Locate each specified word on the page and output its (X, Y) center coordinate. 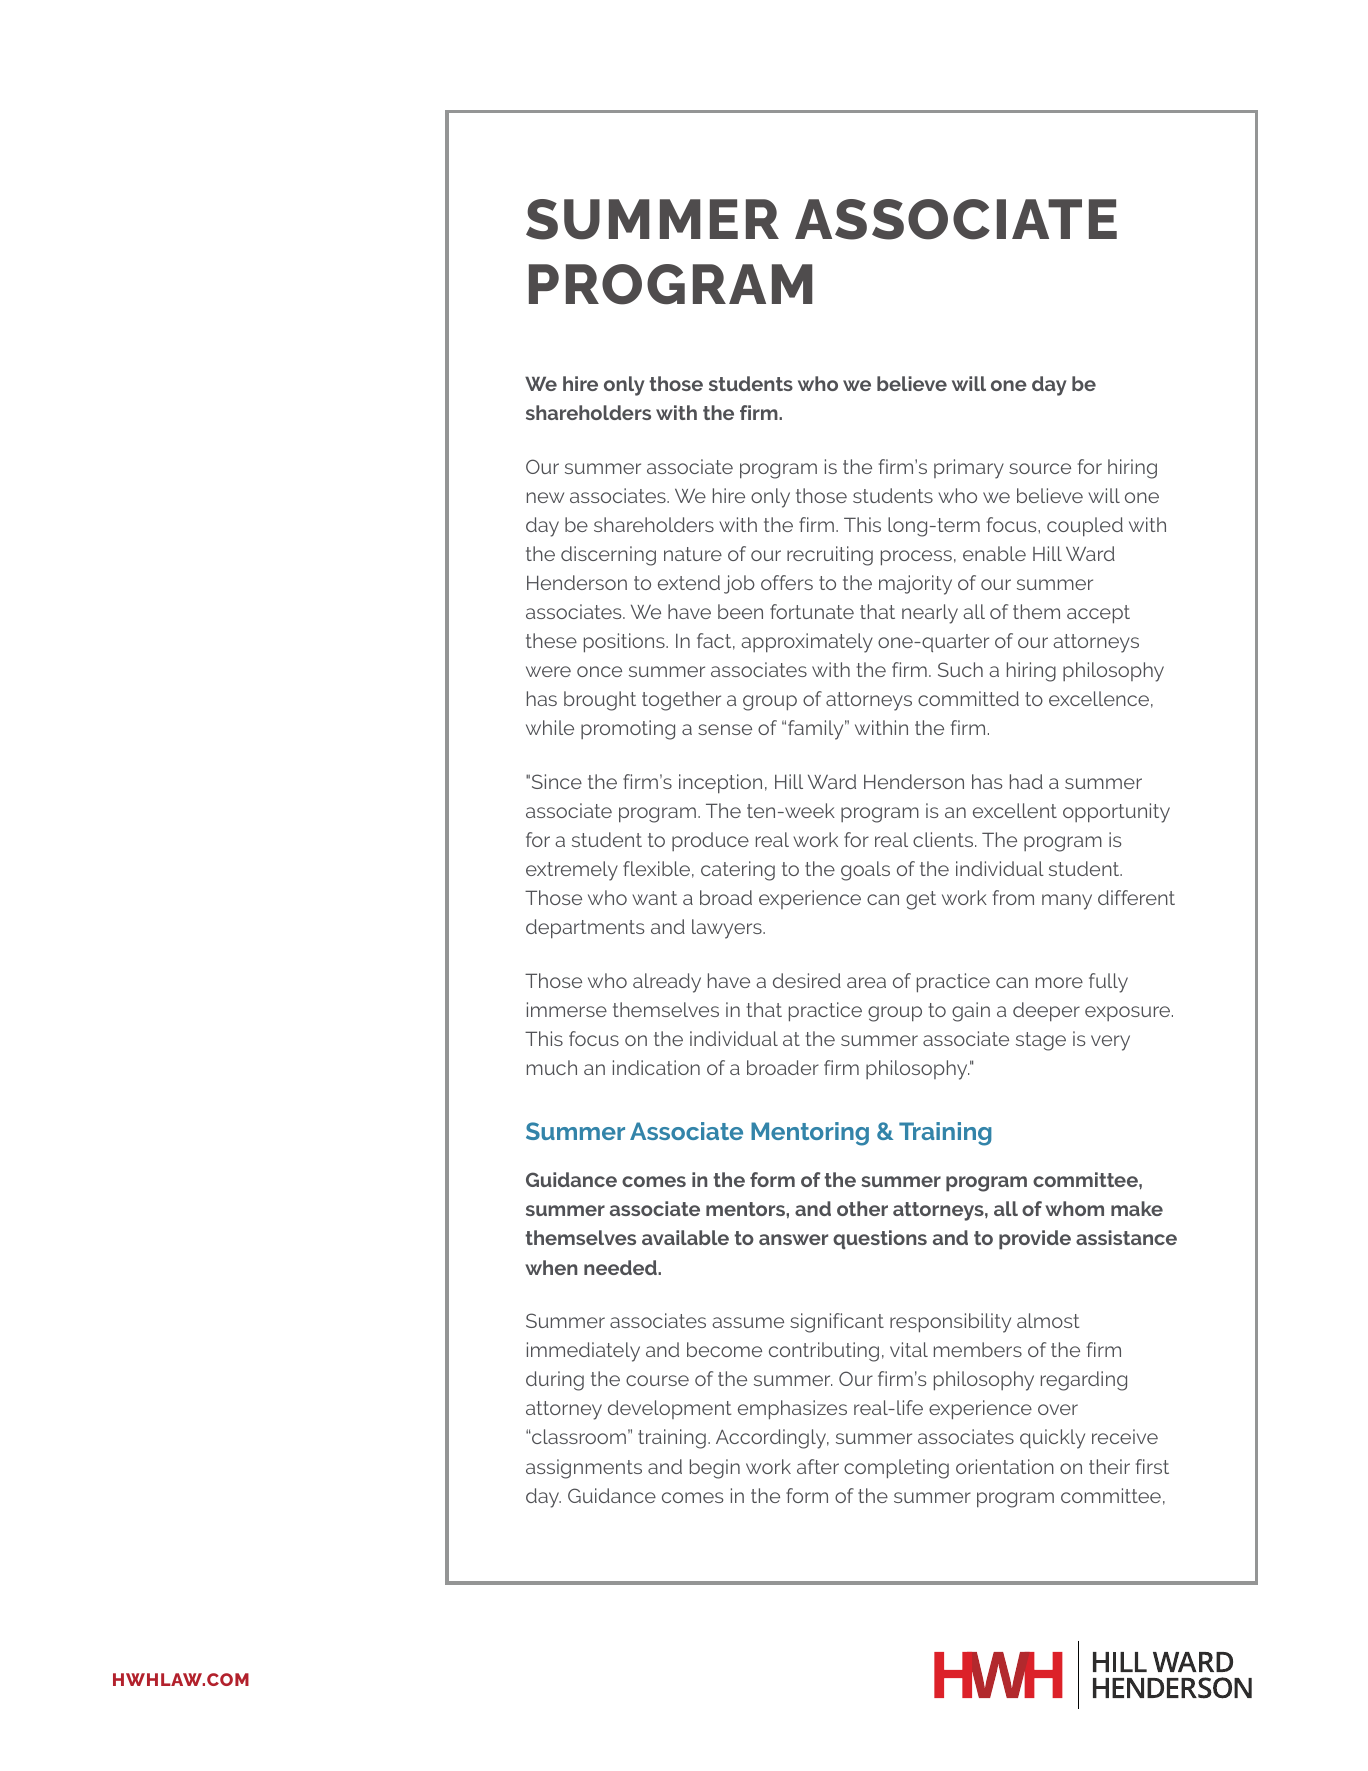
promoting (628, 730)
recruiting (830, 556)
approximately (807, 643)
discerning (608, 556)
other (862, 1208)
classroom (578, 1436)
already (667, 983)
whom (1074, 1208)
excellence (1099, 698)
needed (621, 1267)
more (1059, 982)
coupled (1085, 527)
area (866, 982)
